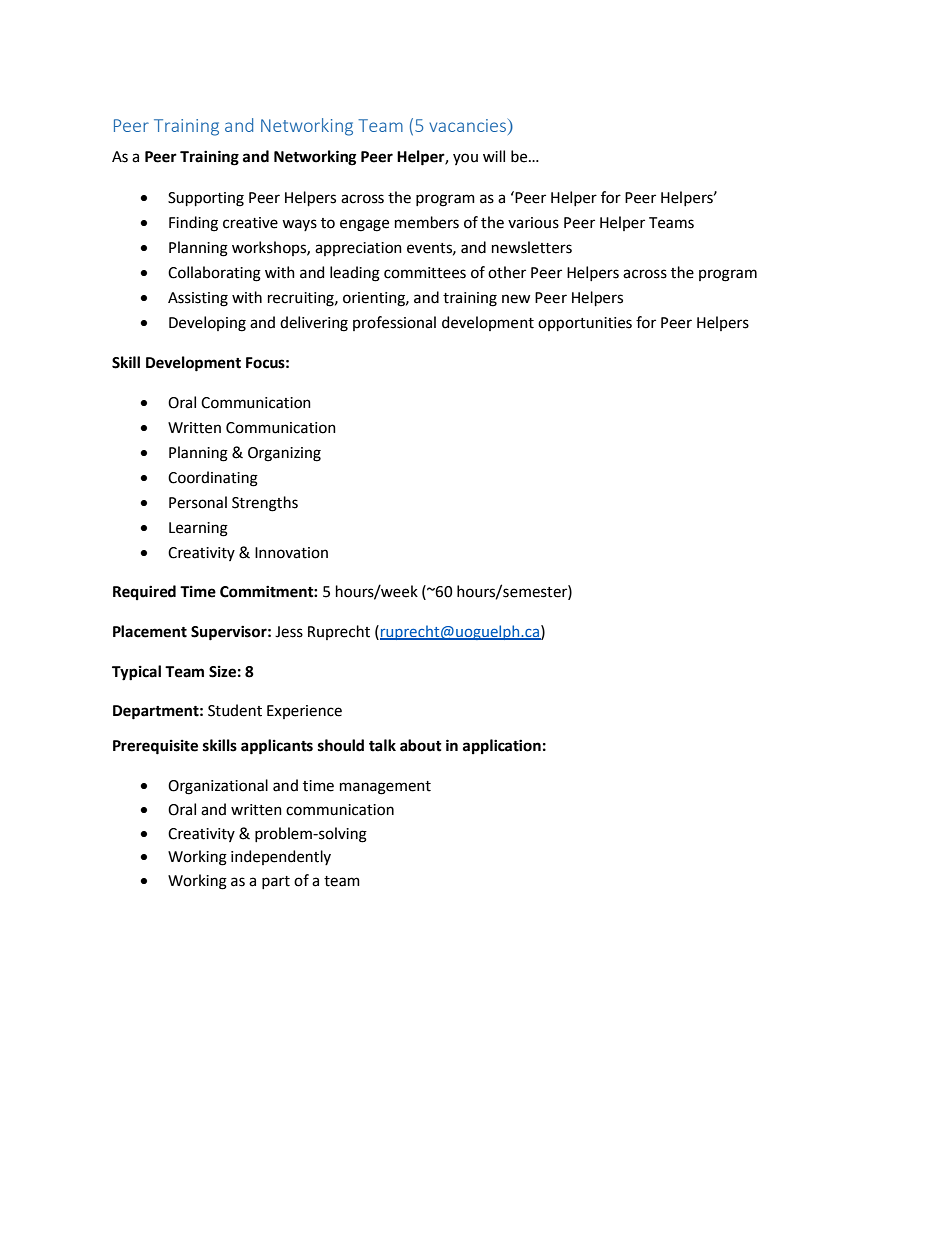 This screenshot has width=952, height=1233. Describe the element at coordinates (494, 156) in the screenshot. I see `will` at that location.
